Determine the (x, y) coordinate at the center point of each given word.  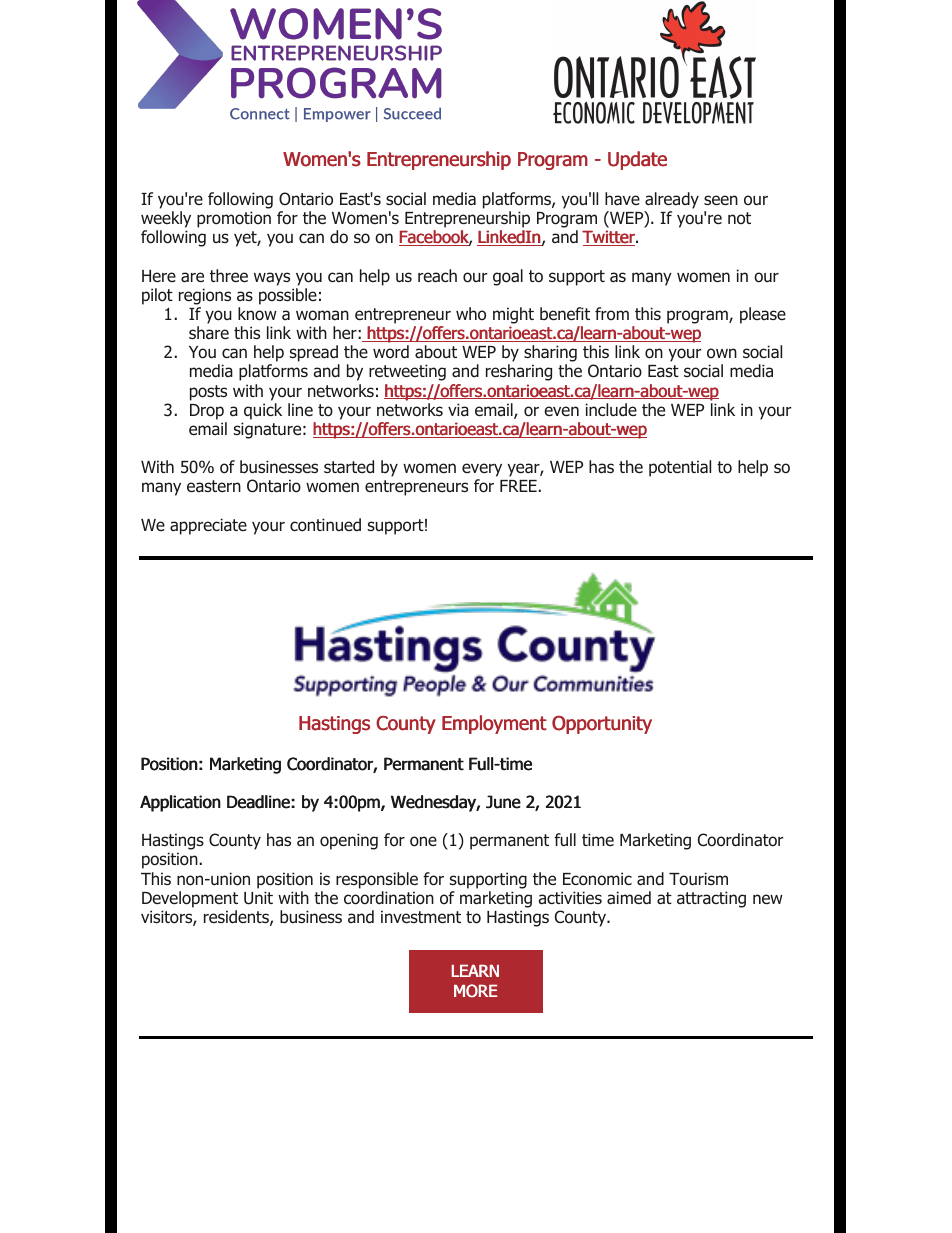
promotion (234, 219)
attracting (711, 899)
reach (437, 276)
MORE (476, 991)
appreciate (208, 526)
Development (190, 899)
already (671, 202)
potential (680, 468)
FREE (518, 486)
